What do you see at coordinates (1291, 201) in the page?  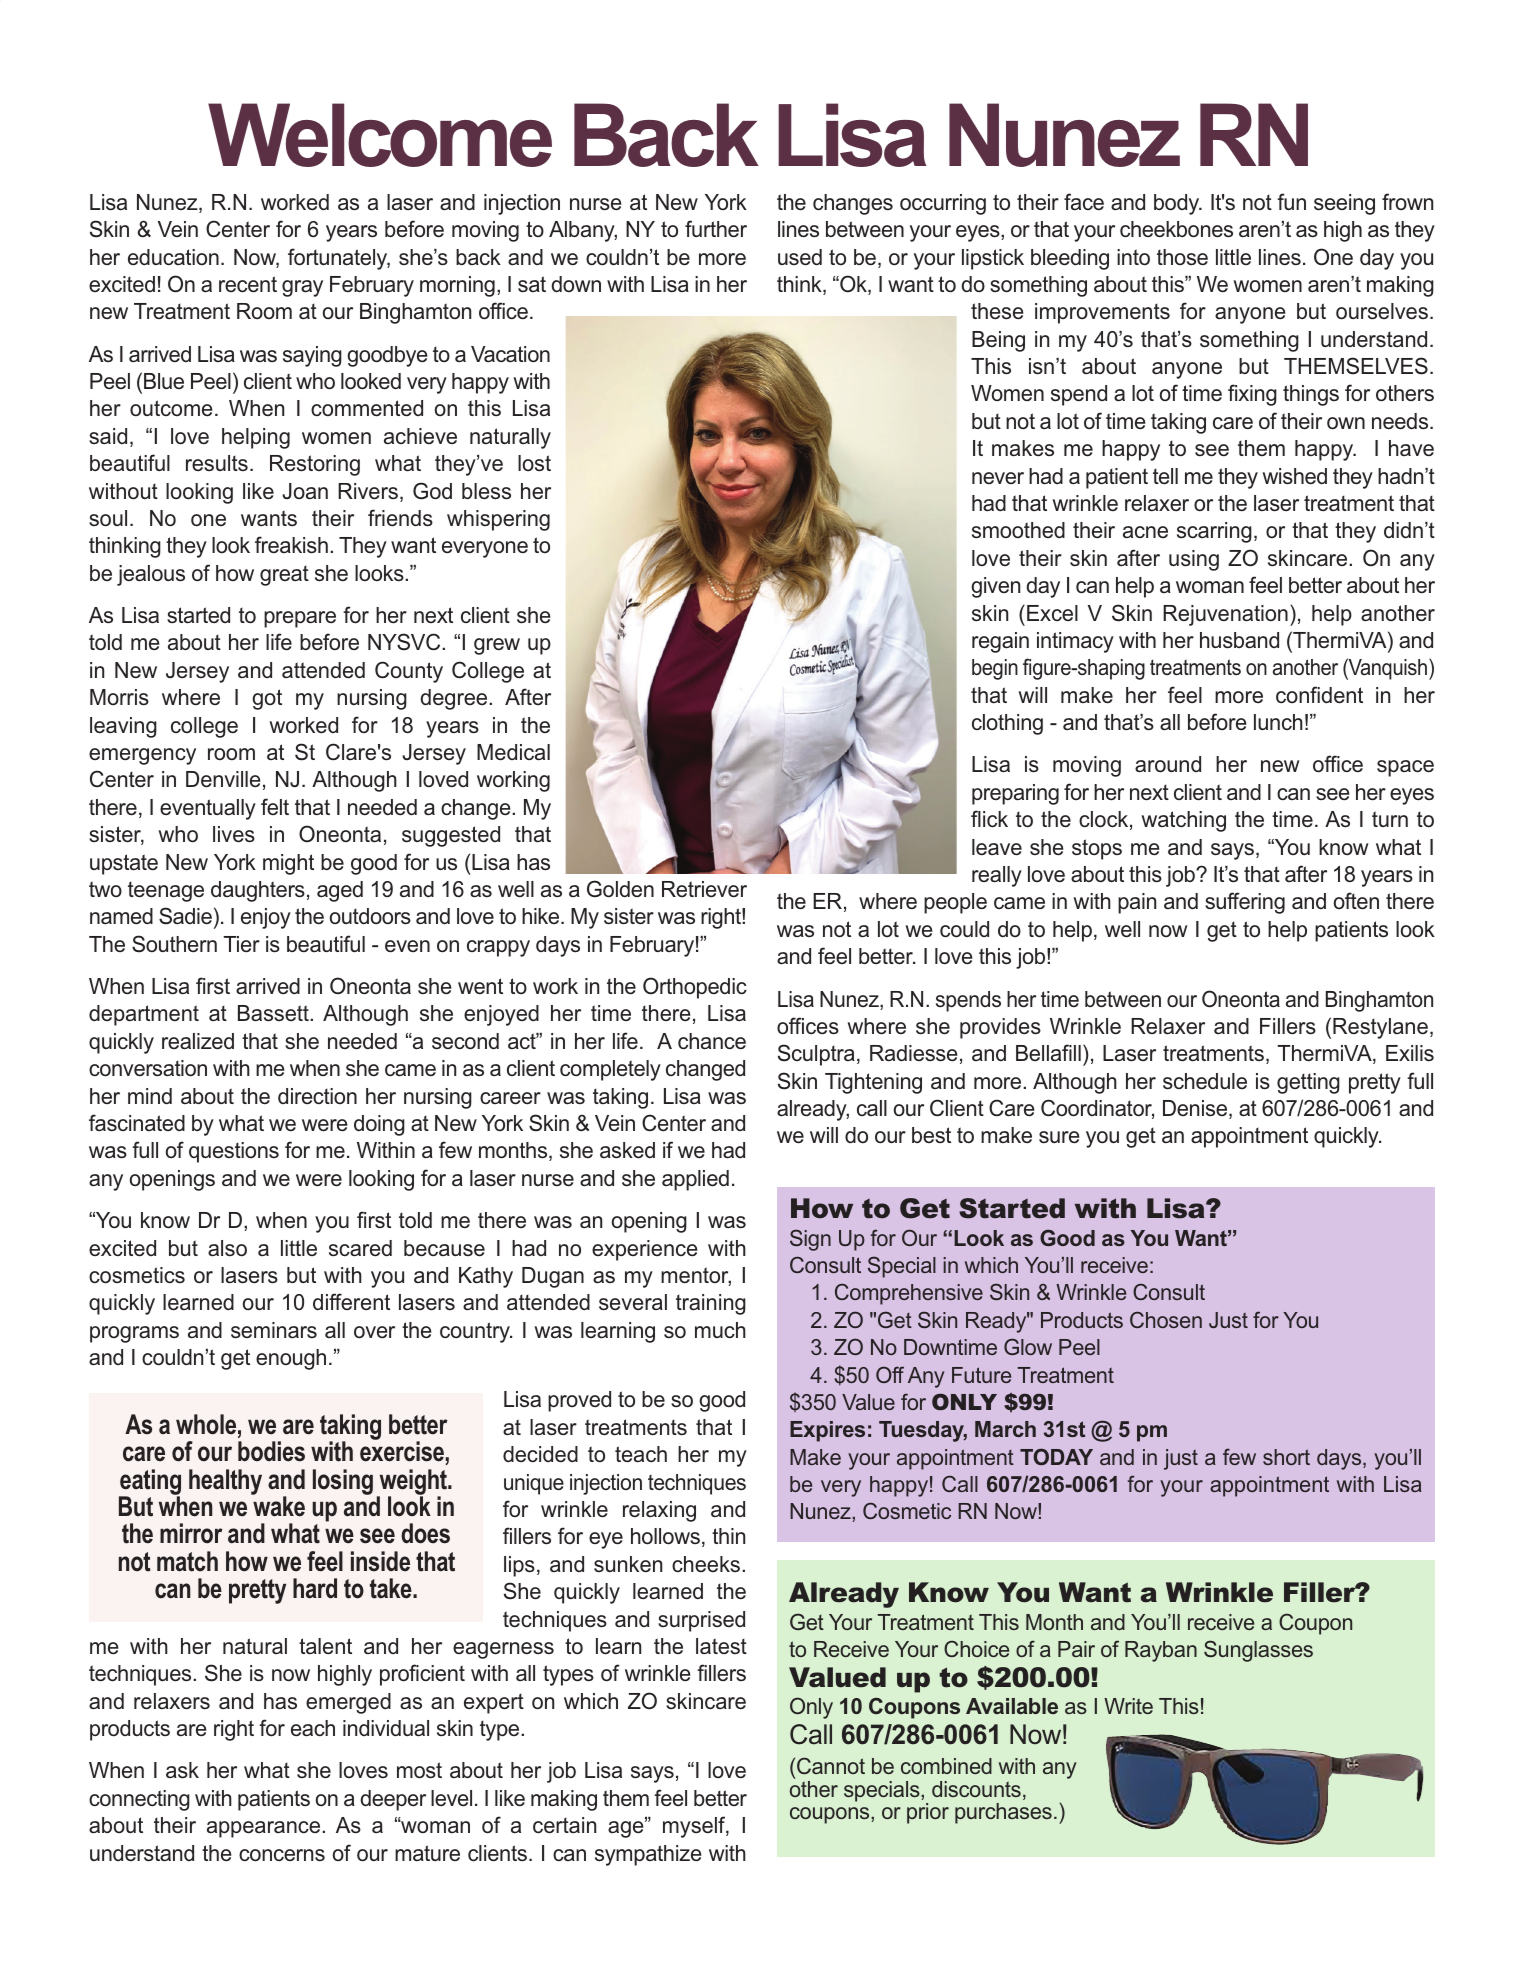 I see `fun` at bounding box center [1291, 201].
